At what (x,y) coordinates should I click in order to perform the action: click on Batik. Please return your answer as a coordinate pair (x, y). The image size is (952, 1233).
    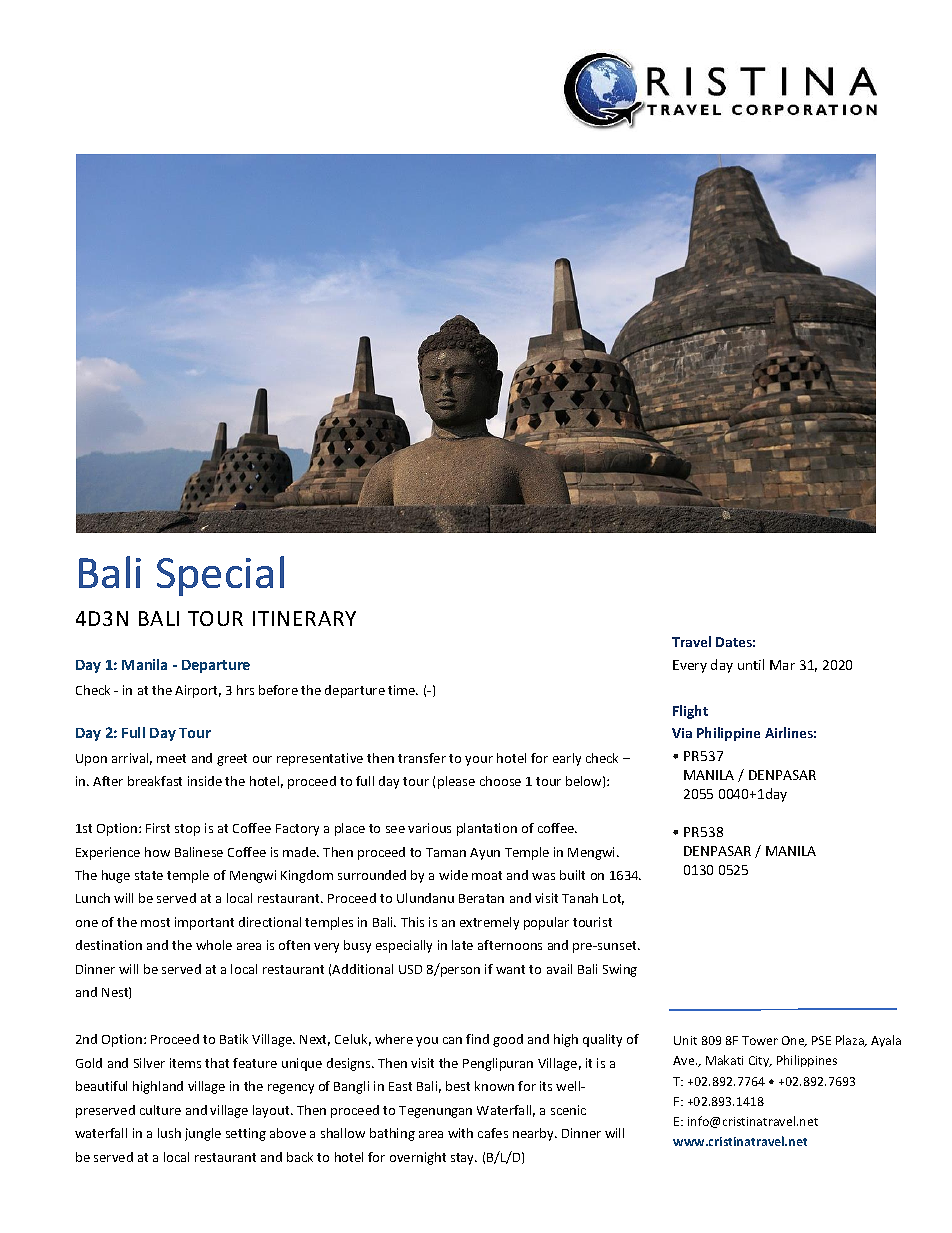
    Looking at the image, I should click on (234, 1039).
